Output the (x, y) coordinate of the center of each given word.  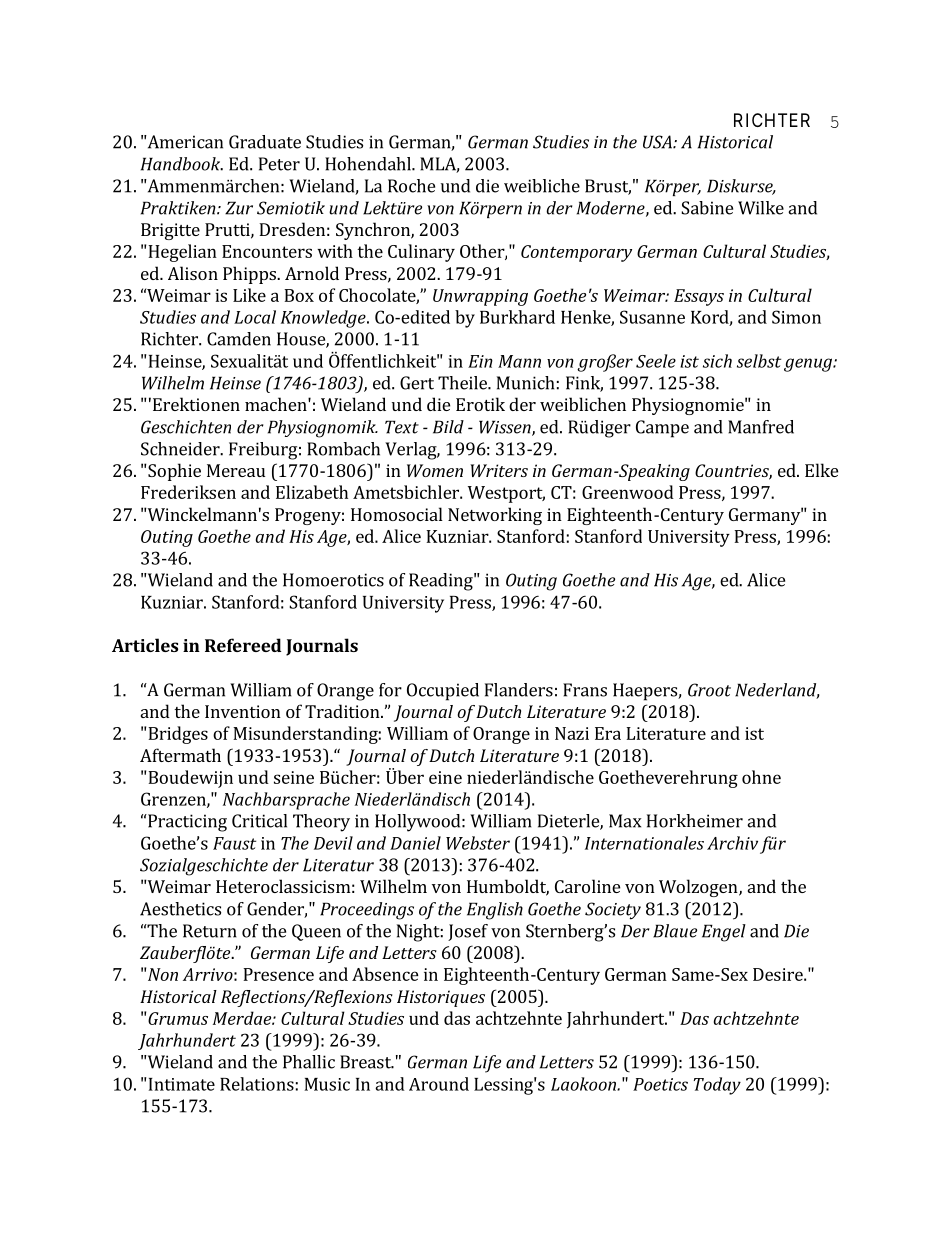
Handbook (182, 164)
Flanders (519, 690)
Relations (257, 1084)
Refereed (243, 645)
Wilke (761, 208)
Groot (709, 690)
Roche (411, 186)
